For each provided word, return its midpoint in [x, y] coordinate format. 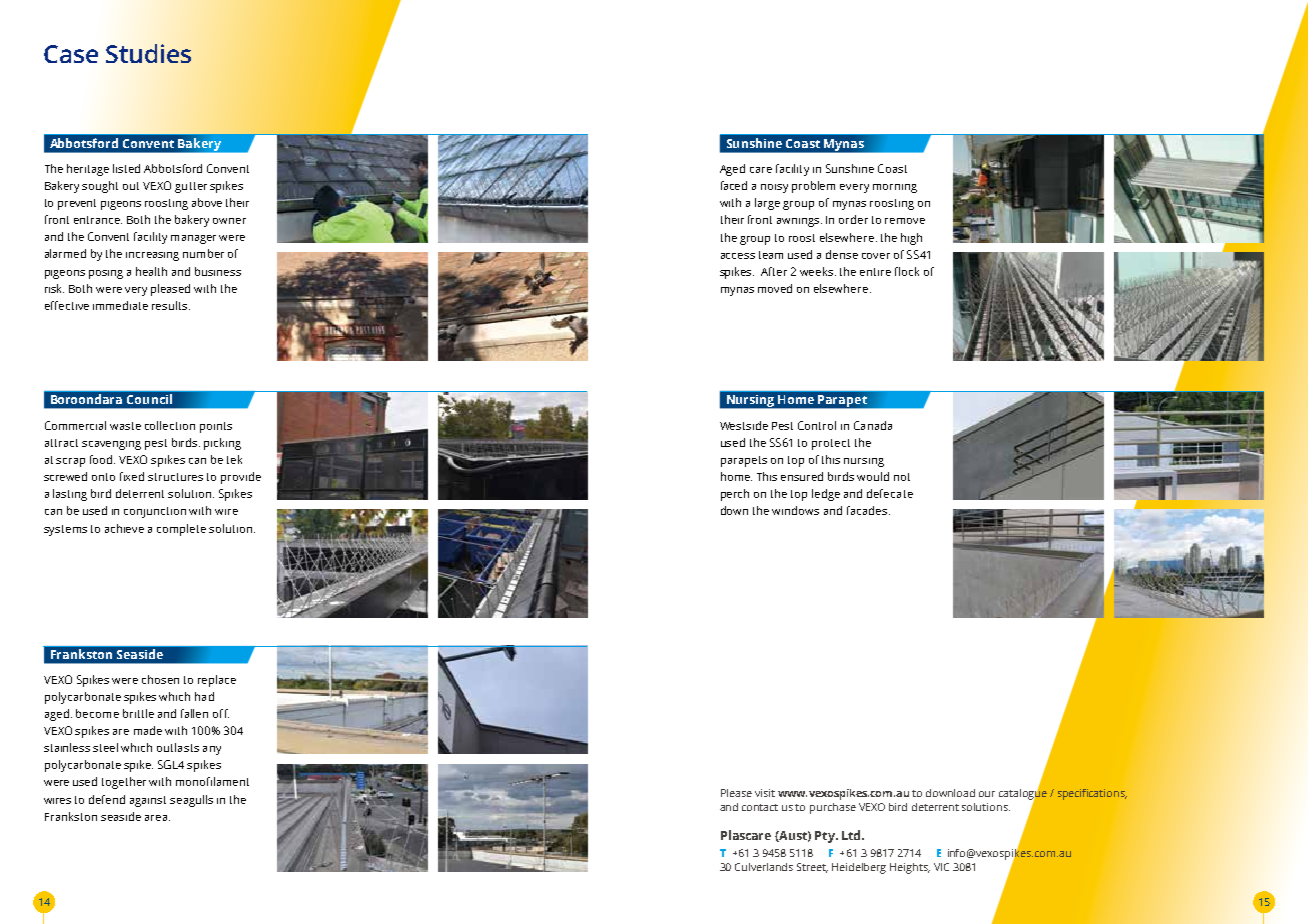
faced [734, 185]
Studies [148, 53]
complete [181, 530]
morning [895, 188]
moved [775, 288]
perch [735, 495]
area [156, 818]
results [169, 305]
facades [867, 510]
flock [907, 271]
